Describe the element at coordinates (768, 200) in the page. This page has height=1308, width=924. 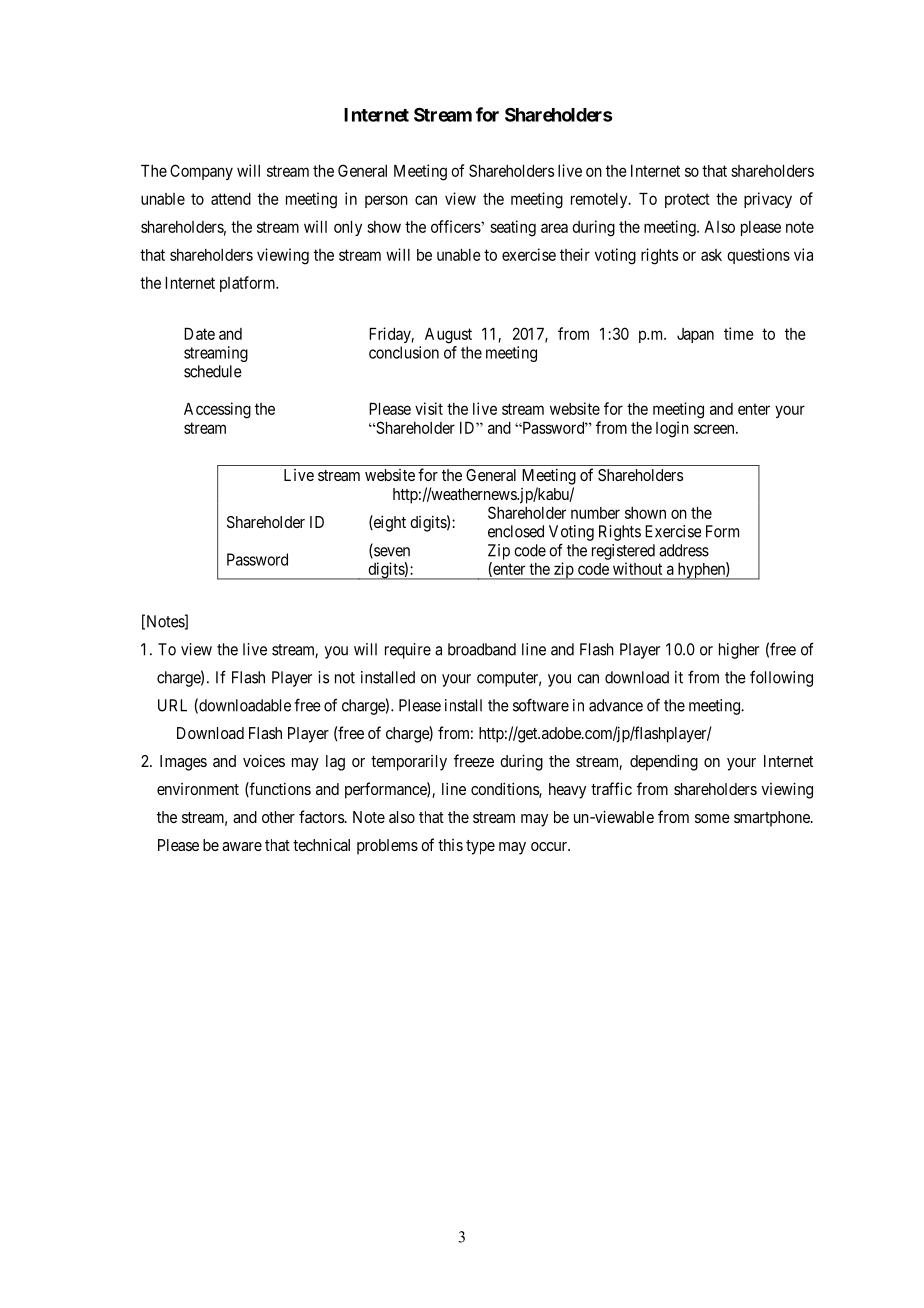
I see `privacy` at that location.
